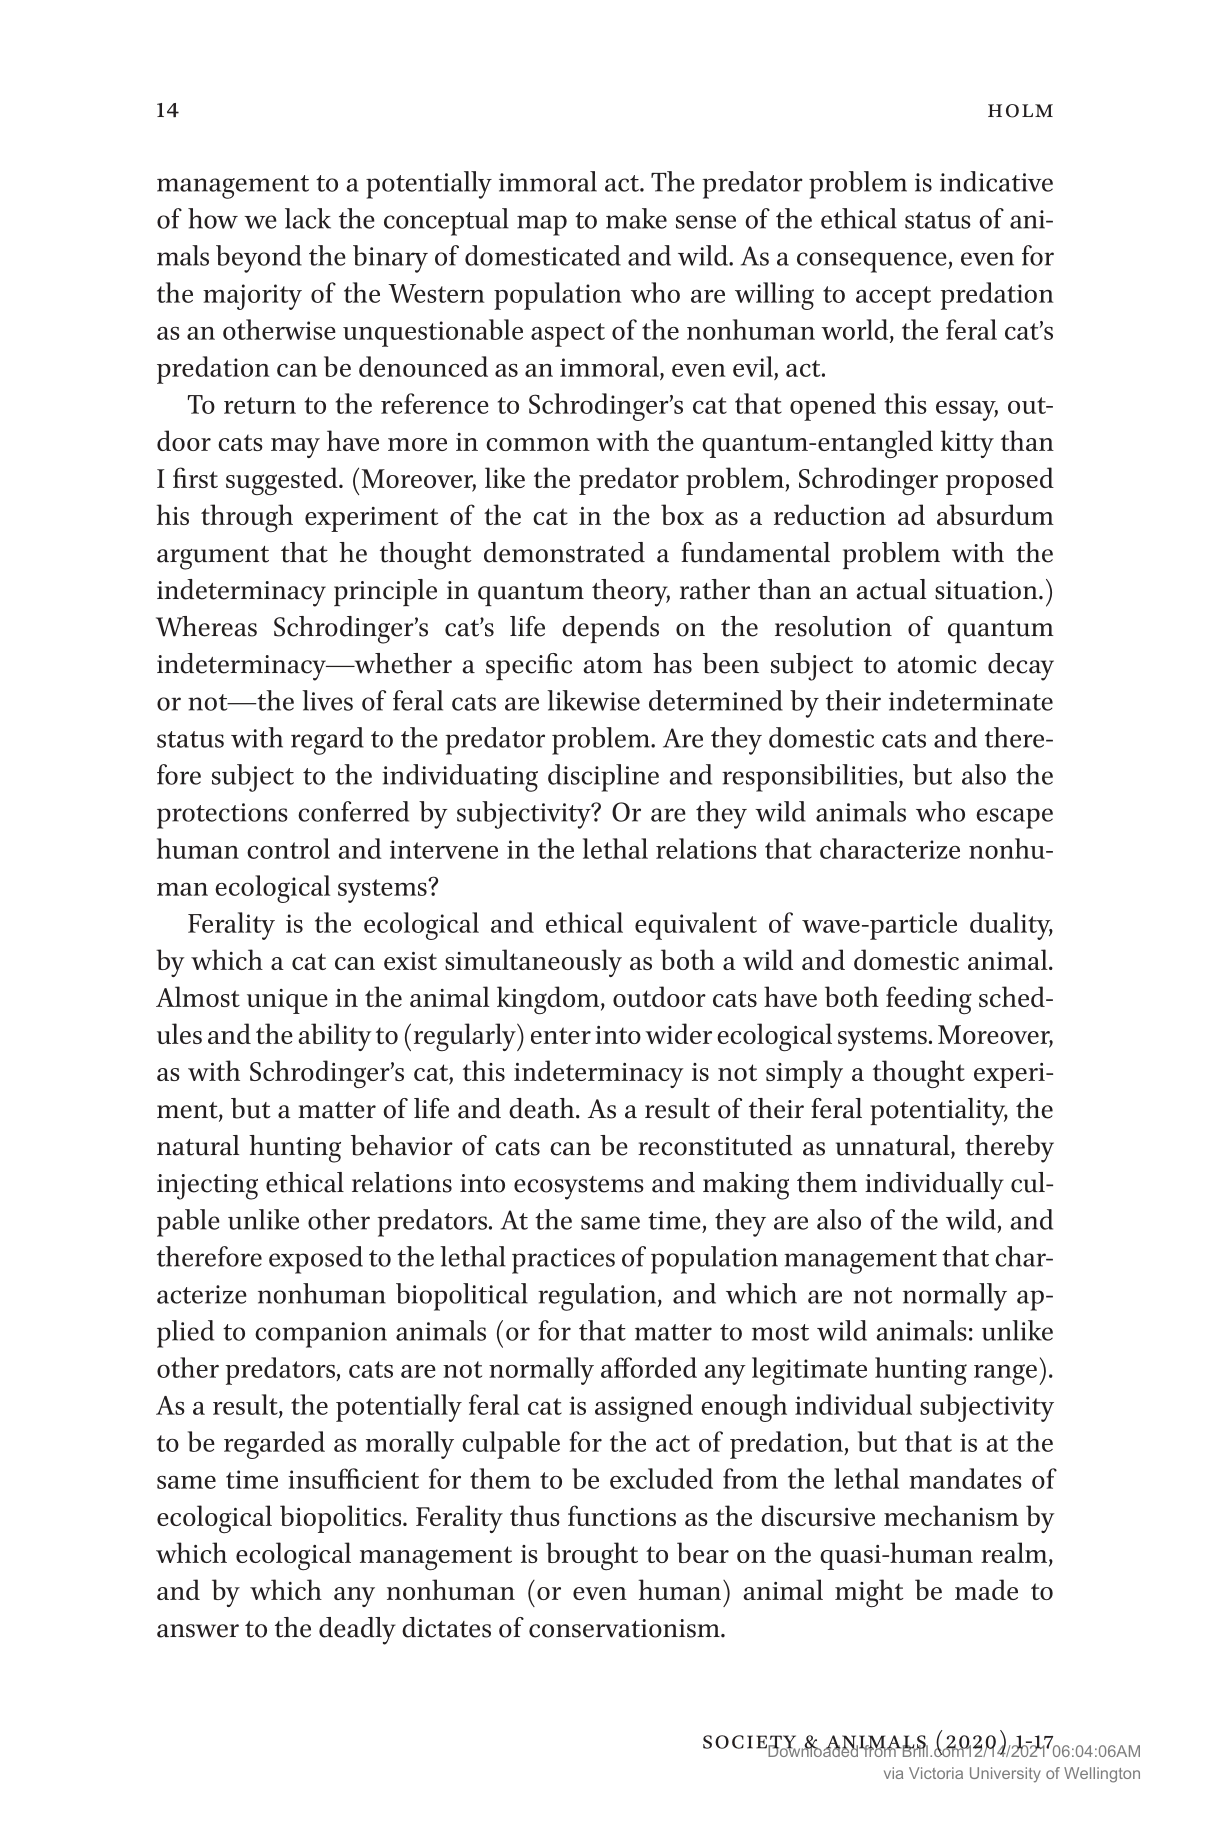 The width and height of the screenshot is (1210, 1834). What do you see at coordinates (1011, 926) in the screenshot?
I see `duality` at bounding box center [1011, 926].
